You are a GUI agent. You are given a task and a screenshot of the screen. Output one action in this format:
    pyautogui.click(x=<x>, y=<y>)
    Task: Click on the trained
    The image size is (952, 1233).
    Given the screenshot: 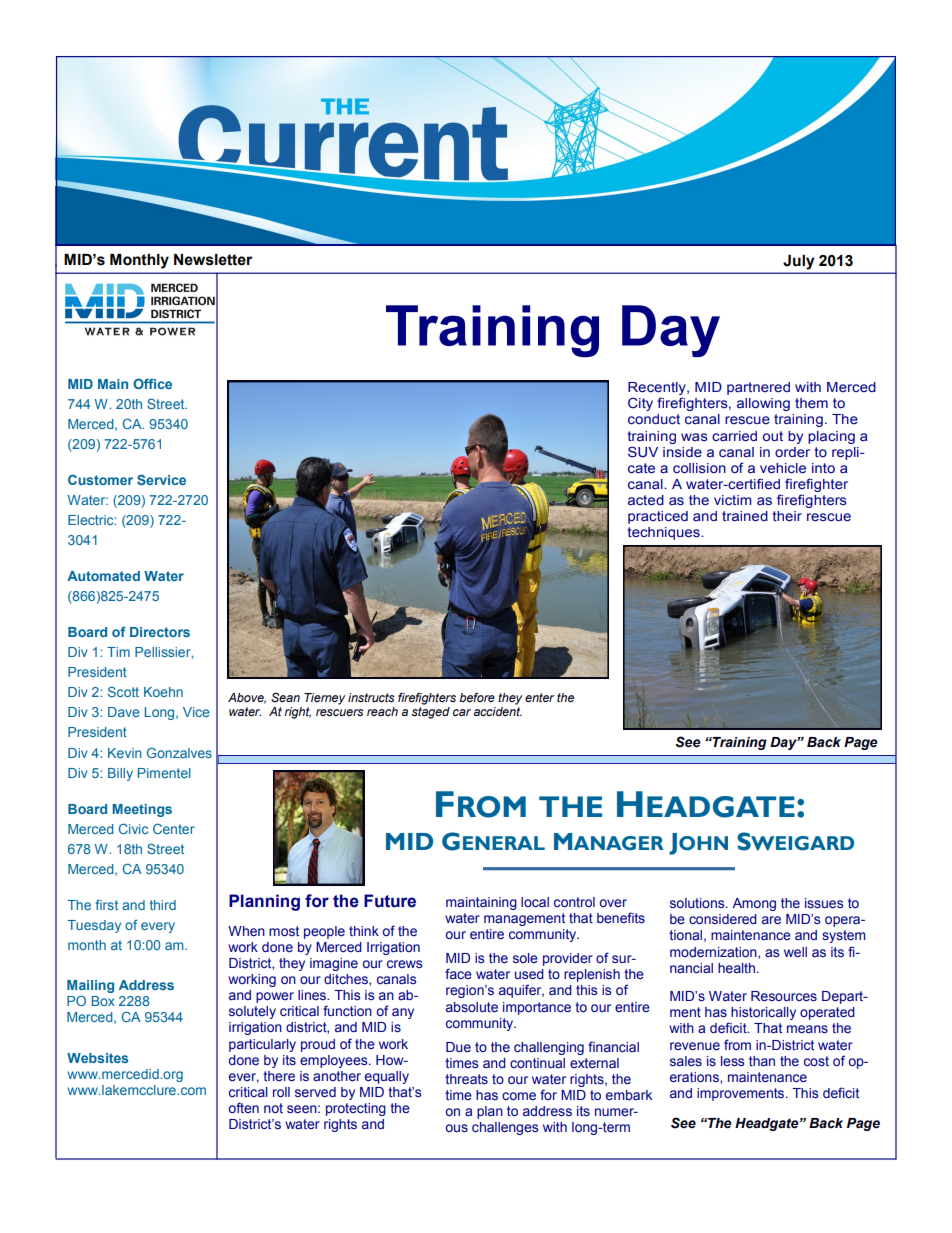 What is the action you would take?
    pyautogui.click(x=745, y=516)
